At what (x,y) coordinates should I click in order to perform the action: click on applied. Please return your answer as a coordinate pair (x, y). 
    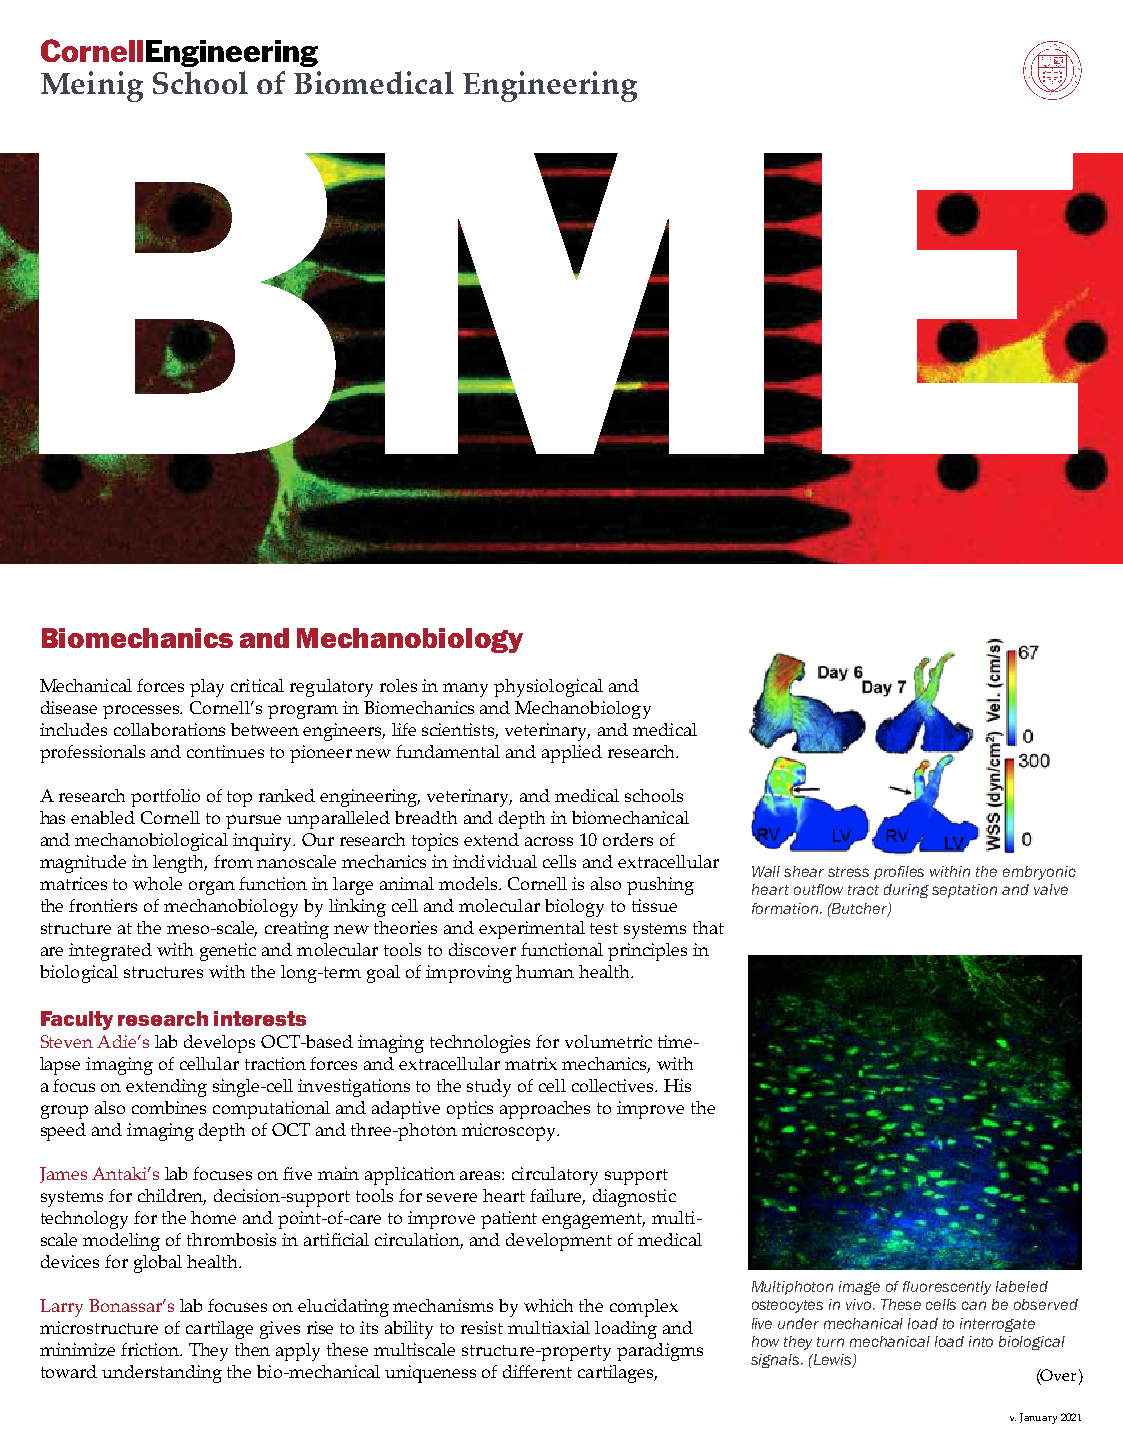
    Looking at the image, I should click on (572, 754).
